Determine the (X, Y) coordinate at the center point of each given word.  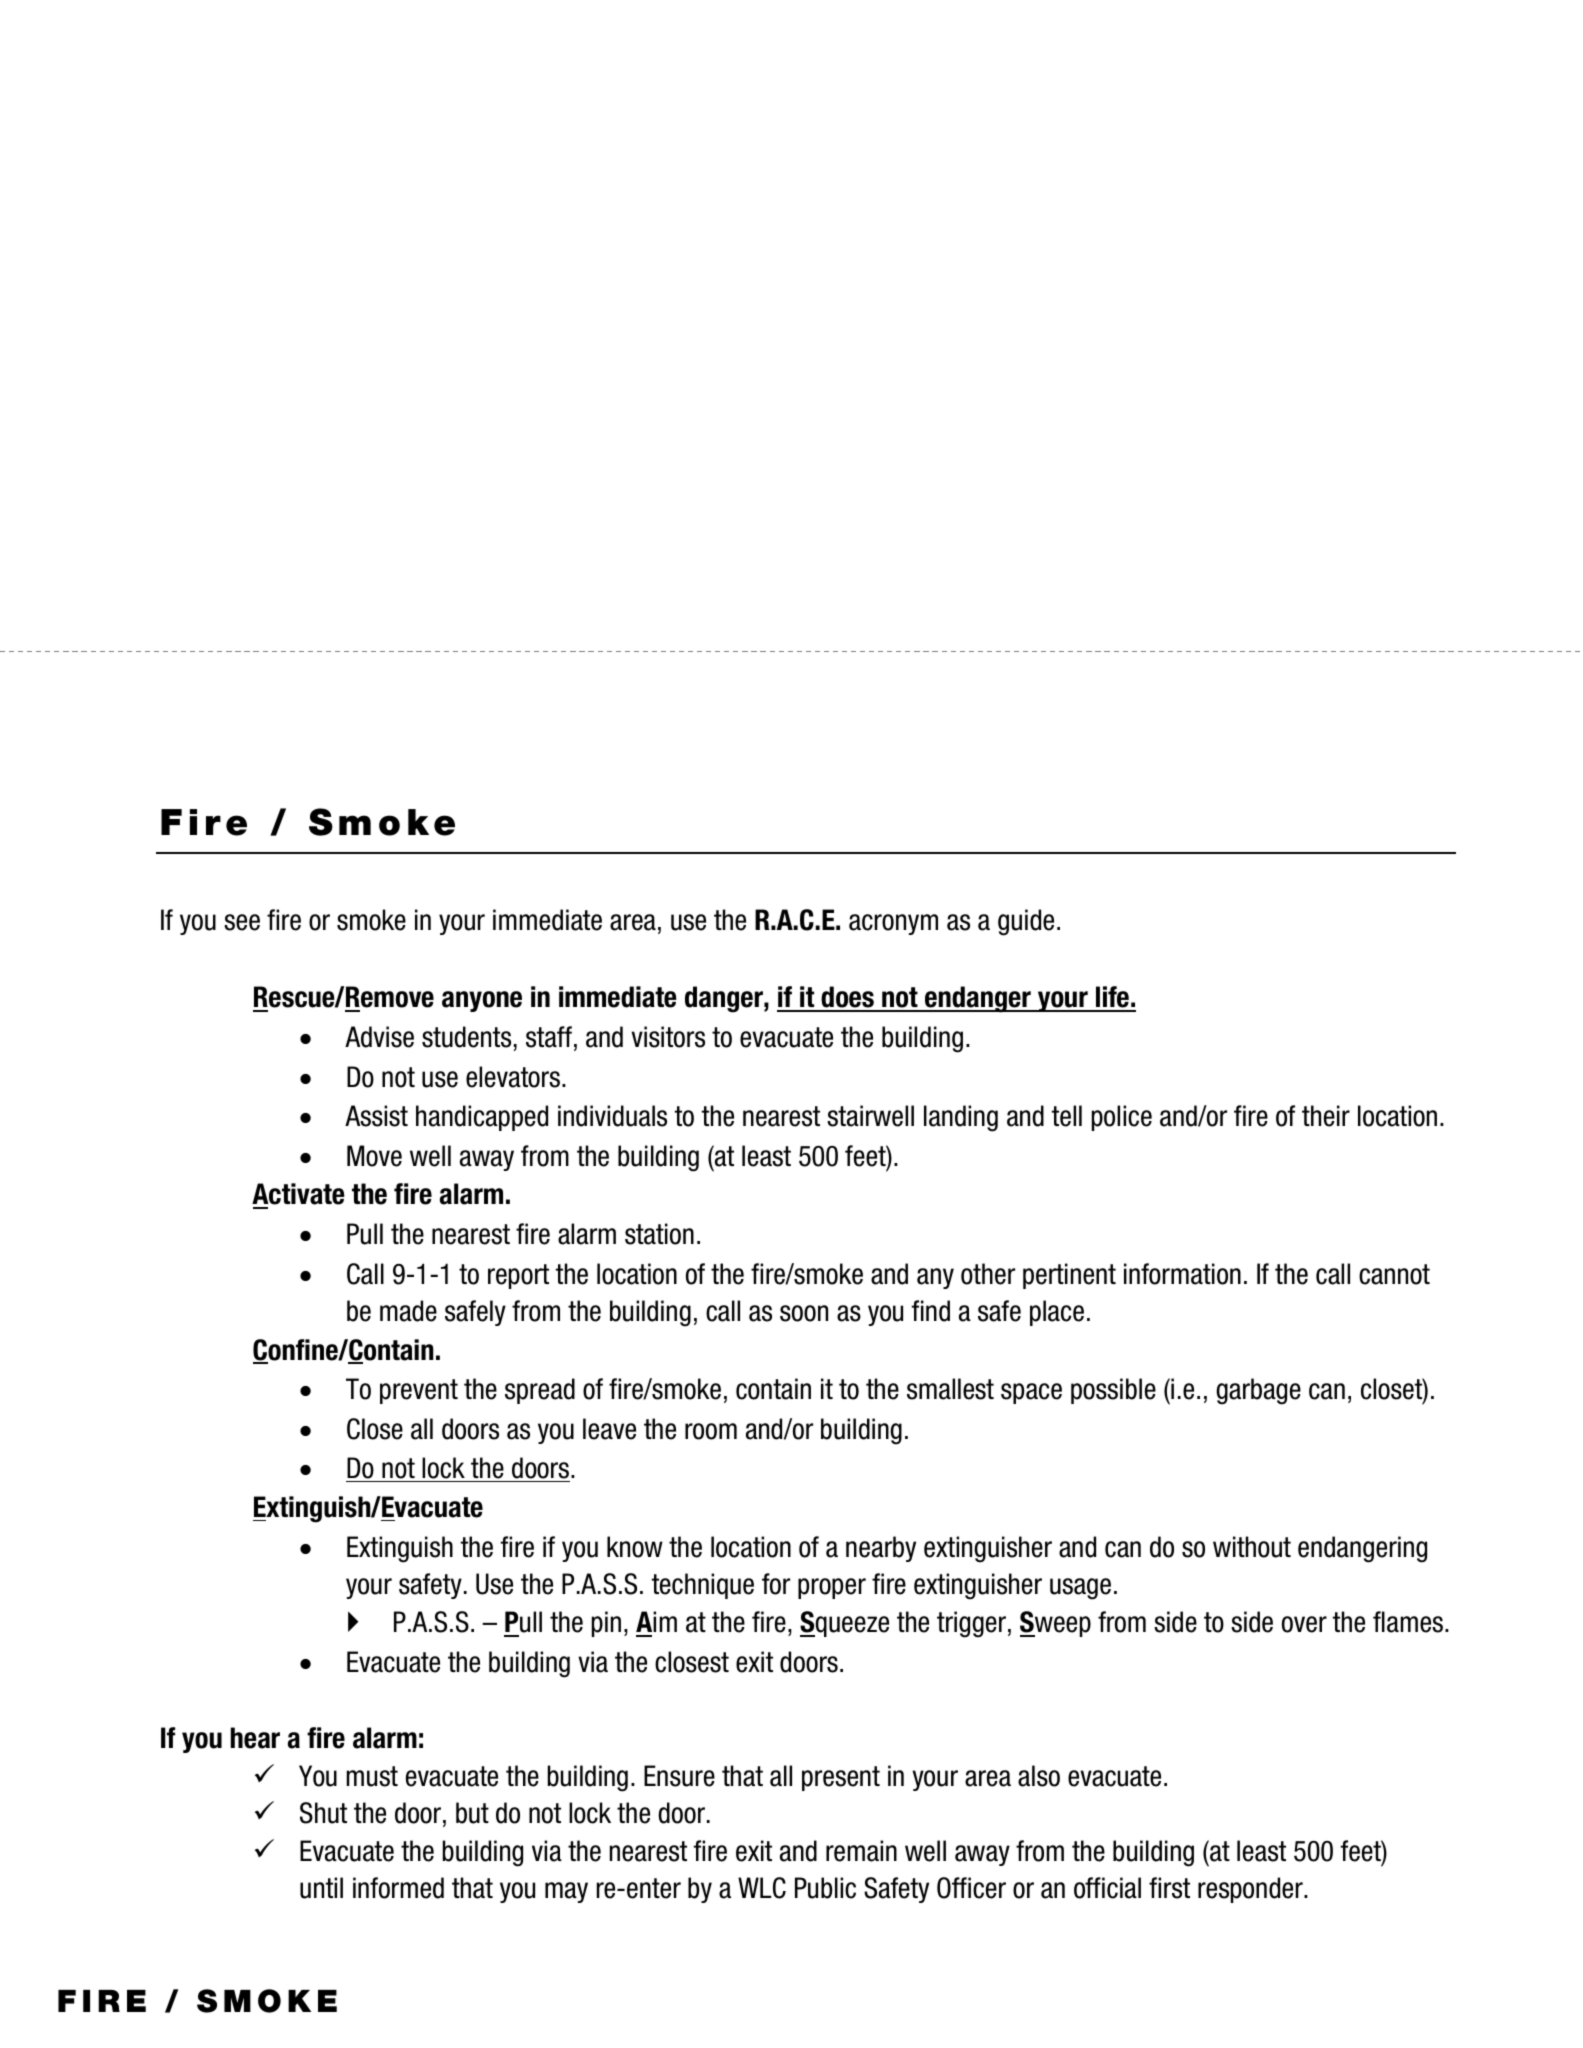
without (1252, 1547)
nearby (881, 1549)
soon (804, 1313)
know (635, 1547)
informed (398, 1888)
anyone (482, 1001)
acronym (893, 924)
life (1112, 998)
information (1182, 1274)
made (408, 1311)
